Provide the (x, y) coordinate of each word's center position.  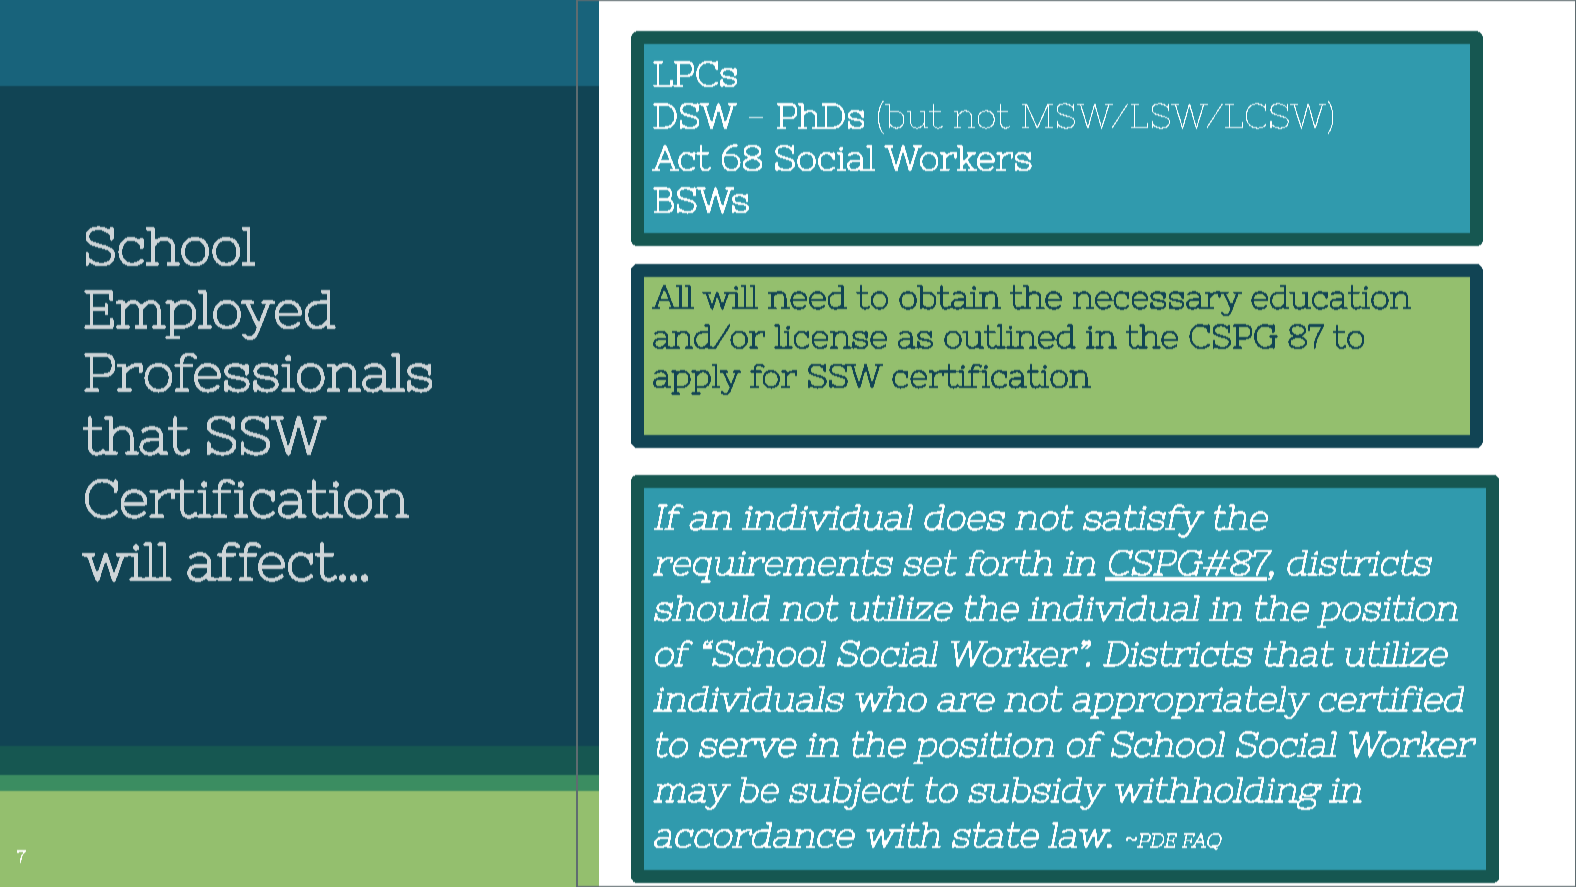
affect (262, 562)
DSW (695, 116)
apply (697, 379)
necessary (1157, 303)
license (830, 336)
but (913, 115)
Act (681, 158)
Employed (210, 315)
